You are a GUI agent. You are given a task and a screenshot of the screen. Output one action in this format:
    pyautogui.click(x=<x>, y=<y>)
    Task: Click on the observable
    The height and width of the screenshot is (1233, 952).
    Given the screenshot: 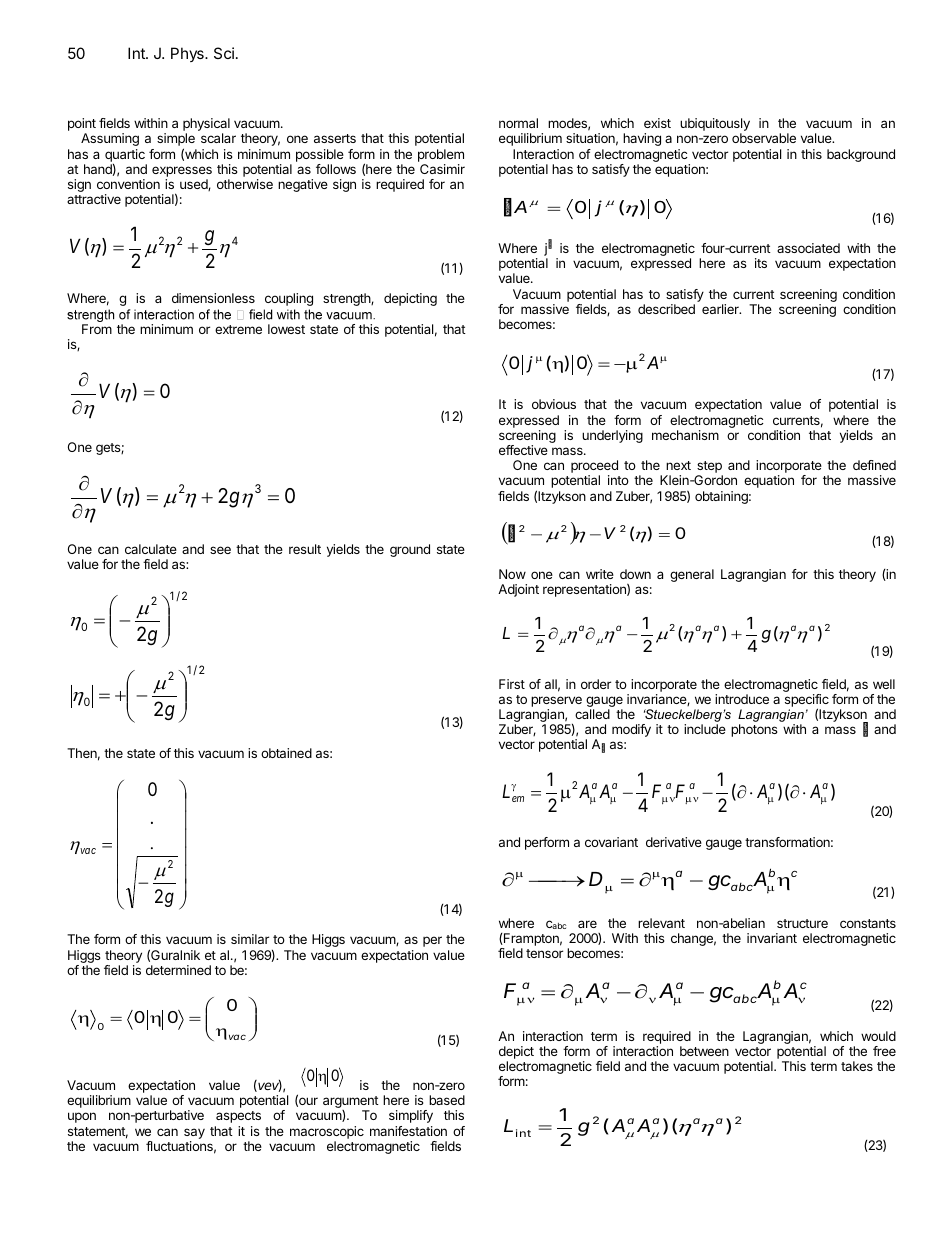 What is the action you would take?
    pyautogui.click(x=764, y=138)
